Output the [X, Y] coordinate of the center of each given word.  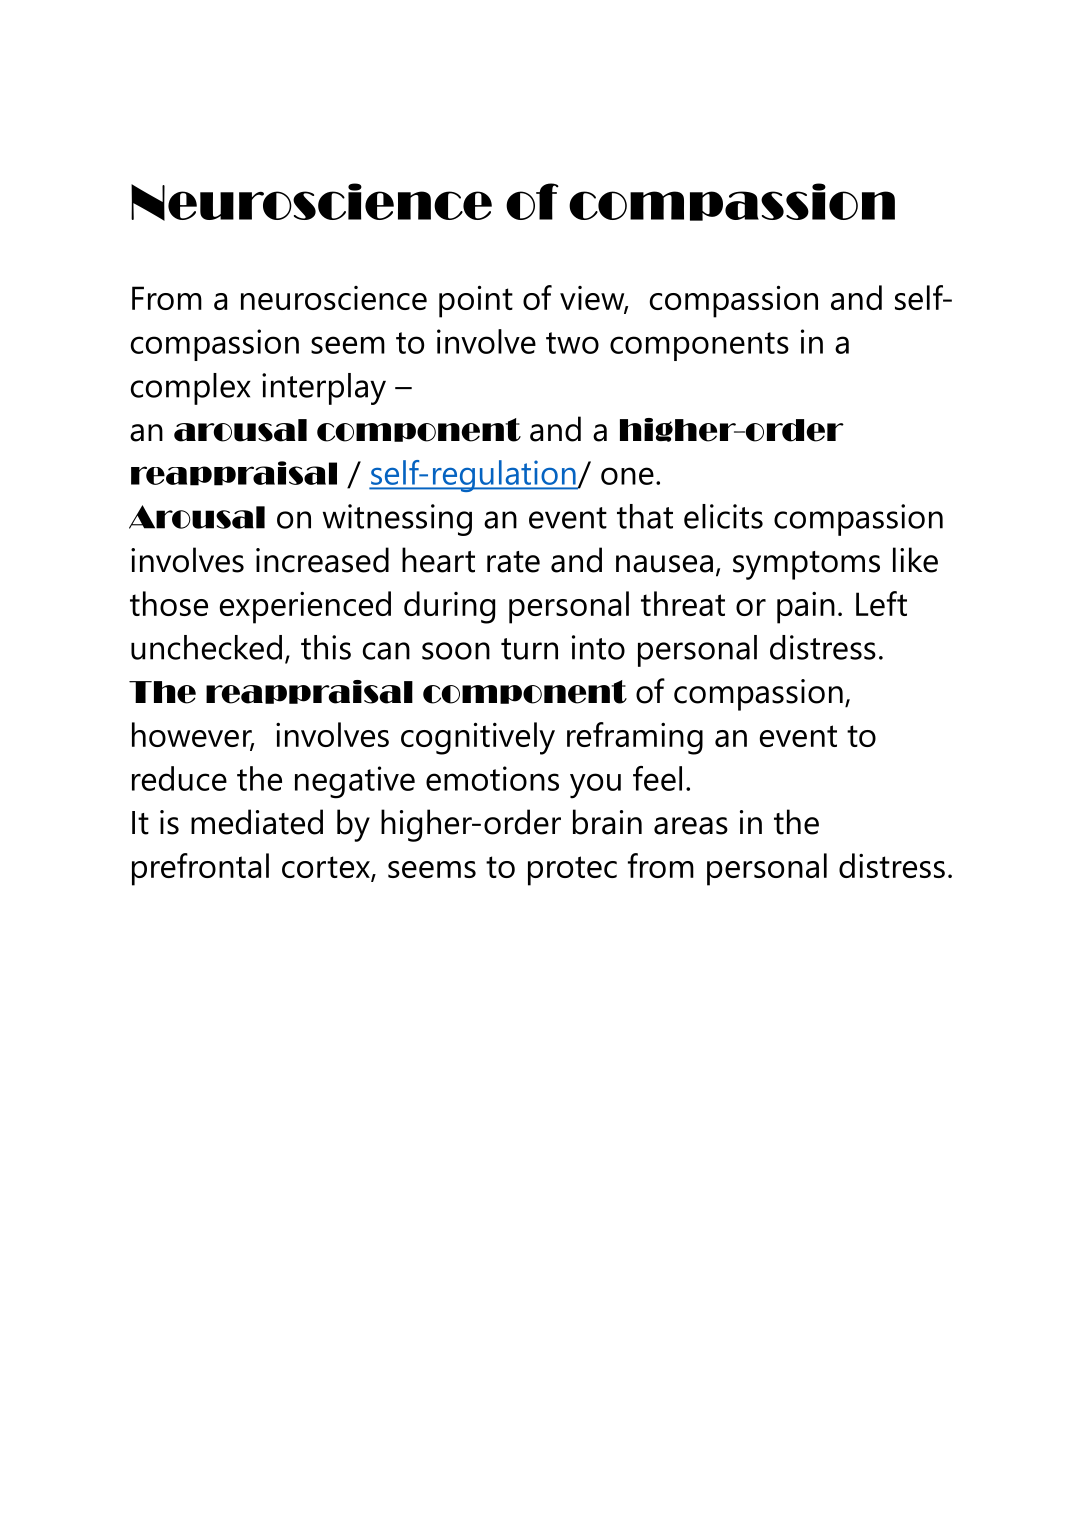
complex [191, 389]
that [645, 516]
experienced [305, 607]
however [193, 736]
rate [513, 562]
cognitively [478, 738]
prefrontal [200, 869]
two [572, 343]
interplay [324, 389]
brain [607, 822]
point [476, 301]
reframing [635, 738]
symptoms [806, 565]
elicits [723, 516]
